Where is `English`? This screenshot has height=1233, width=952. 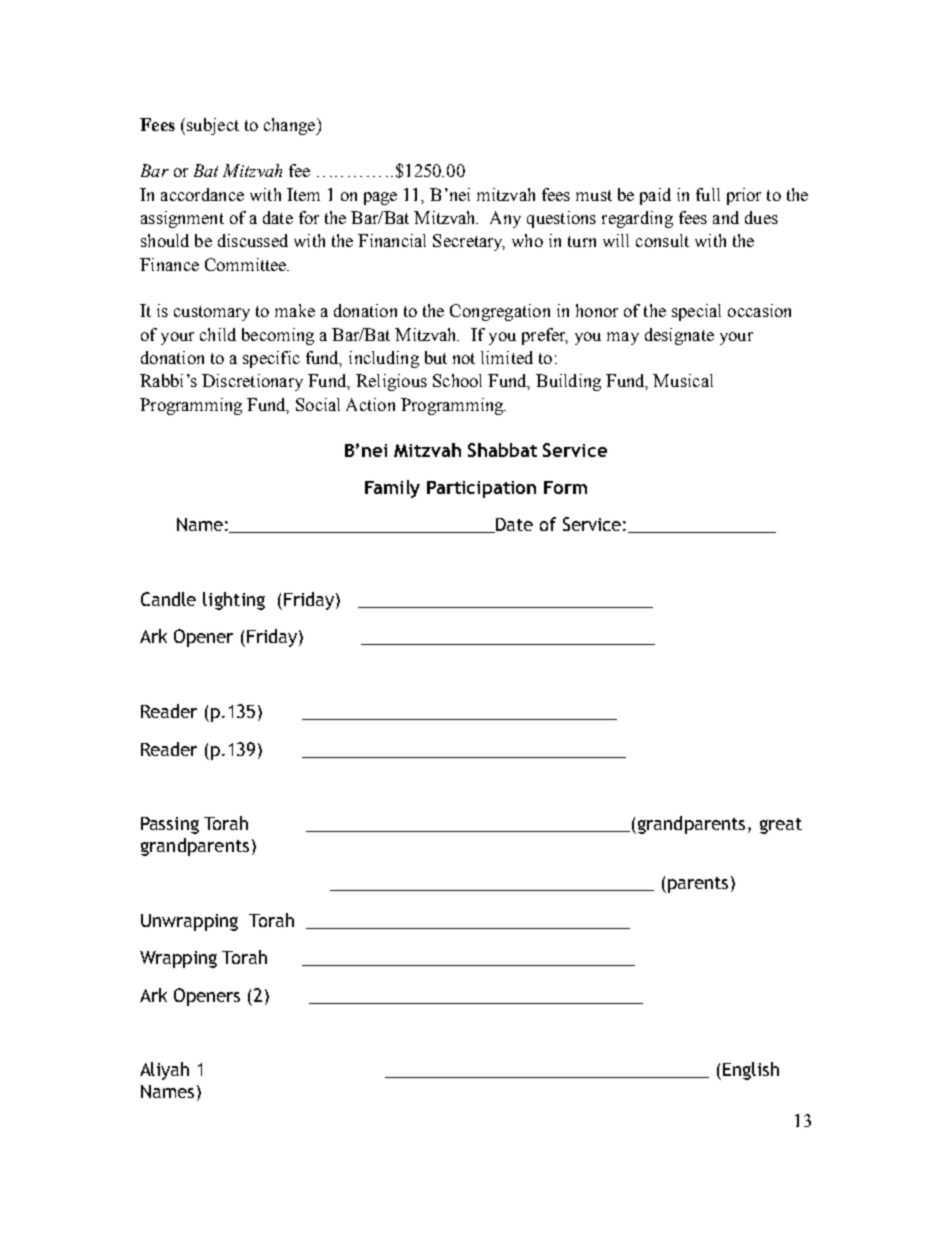 English is located at coordinates (751, 1071).
